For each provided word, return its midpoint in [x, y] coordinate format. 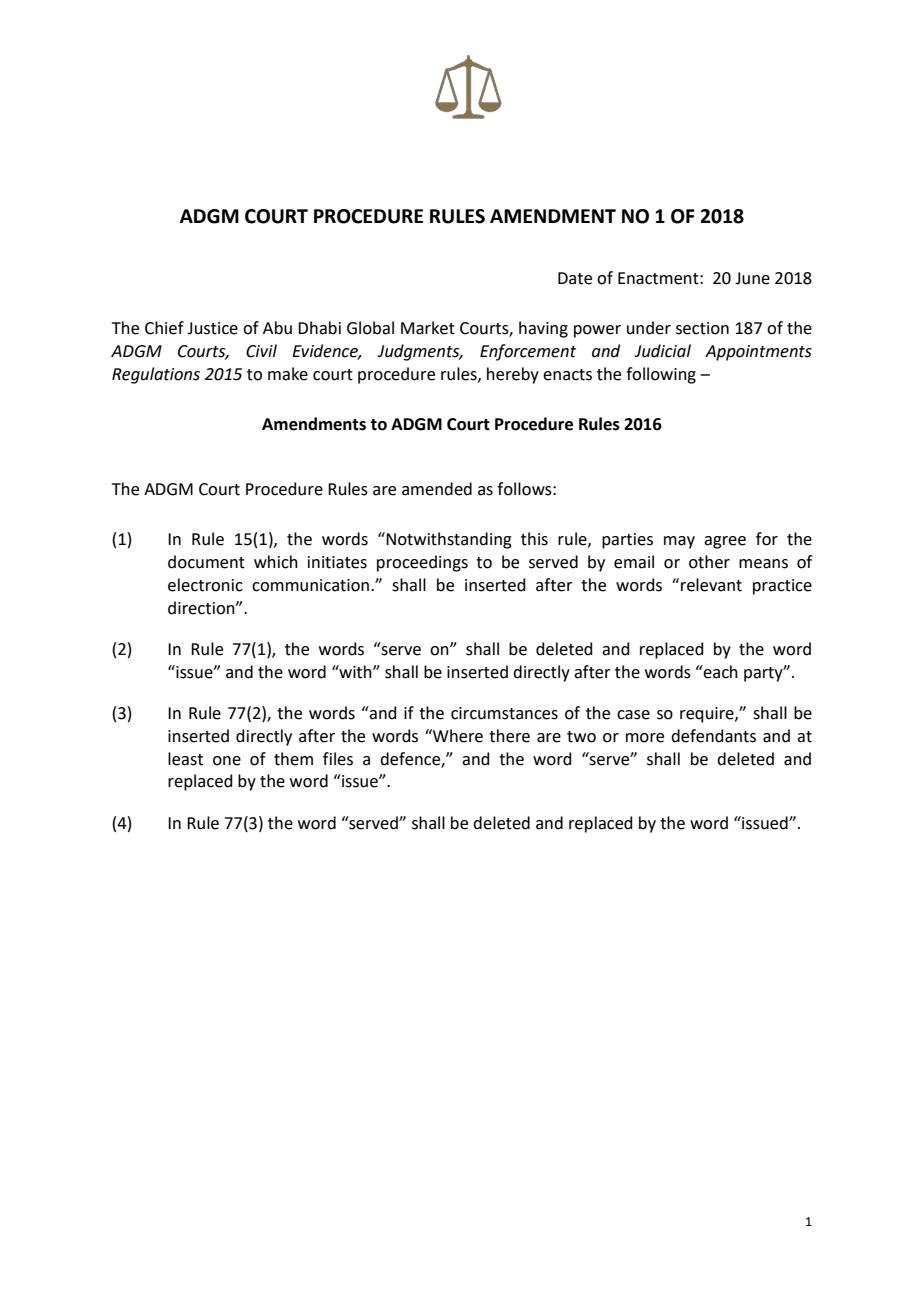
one [227, 761]
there [509, 736]
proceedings [422, 563]
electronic [205, 585]
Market [428, 328]
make [288, 374]
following [661, 375]
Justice [212, 328]
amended [437, 489]
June [752, 278]
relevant [711, 585]
